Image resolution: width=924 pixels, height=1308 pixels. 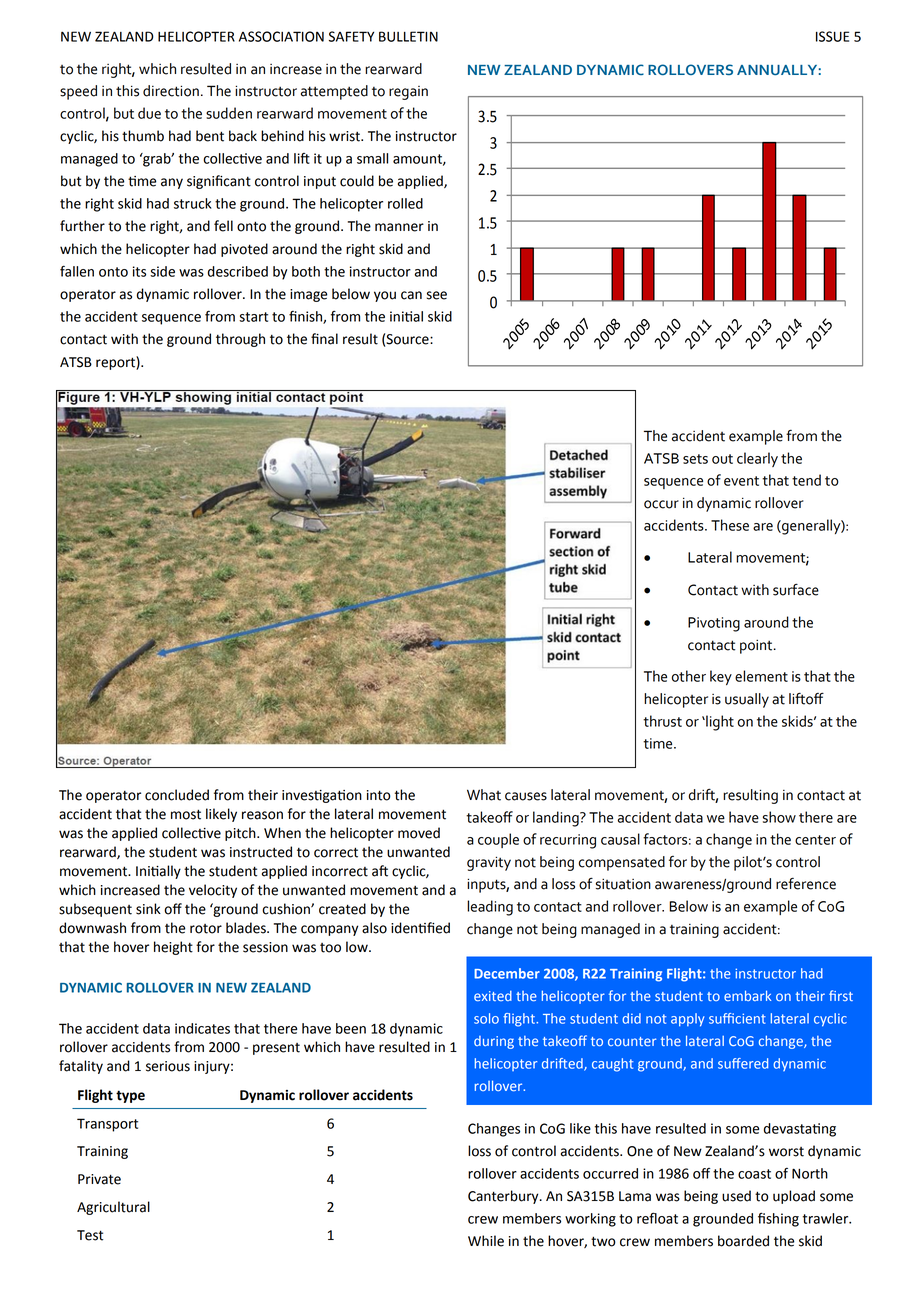 I want to click on sets, so click(x=695, y=459).
